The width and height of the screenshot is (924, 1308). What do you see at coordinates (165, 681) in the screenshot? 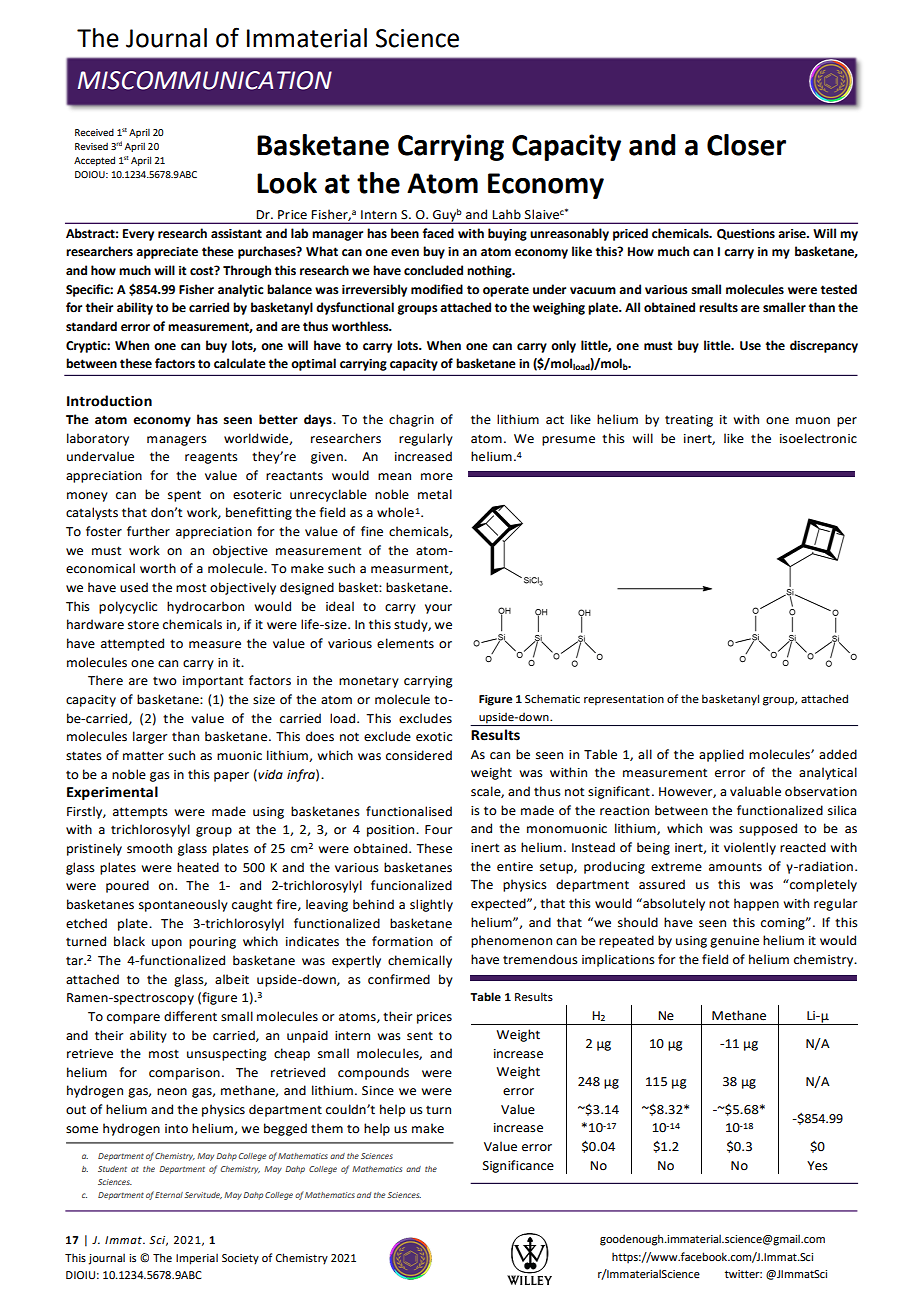
I see `two` at bounding box center [165, 681].
